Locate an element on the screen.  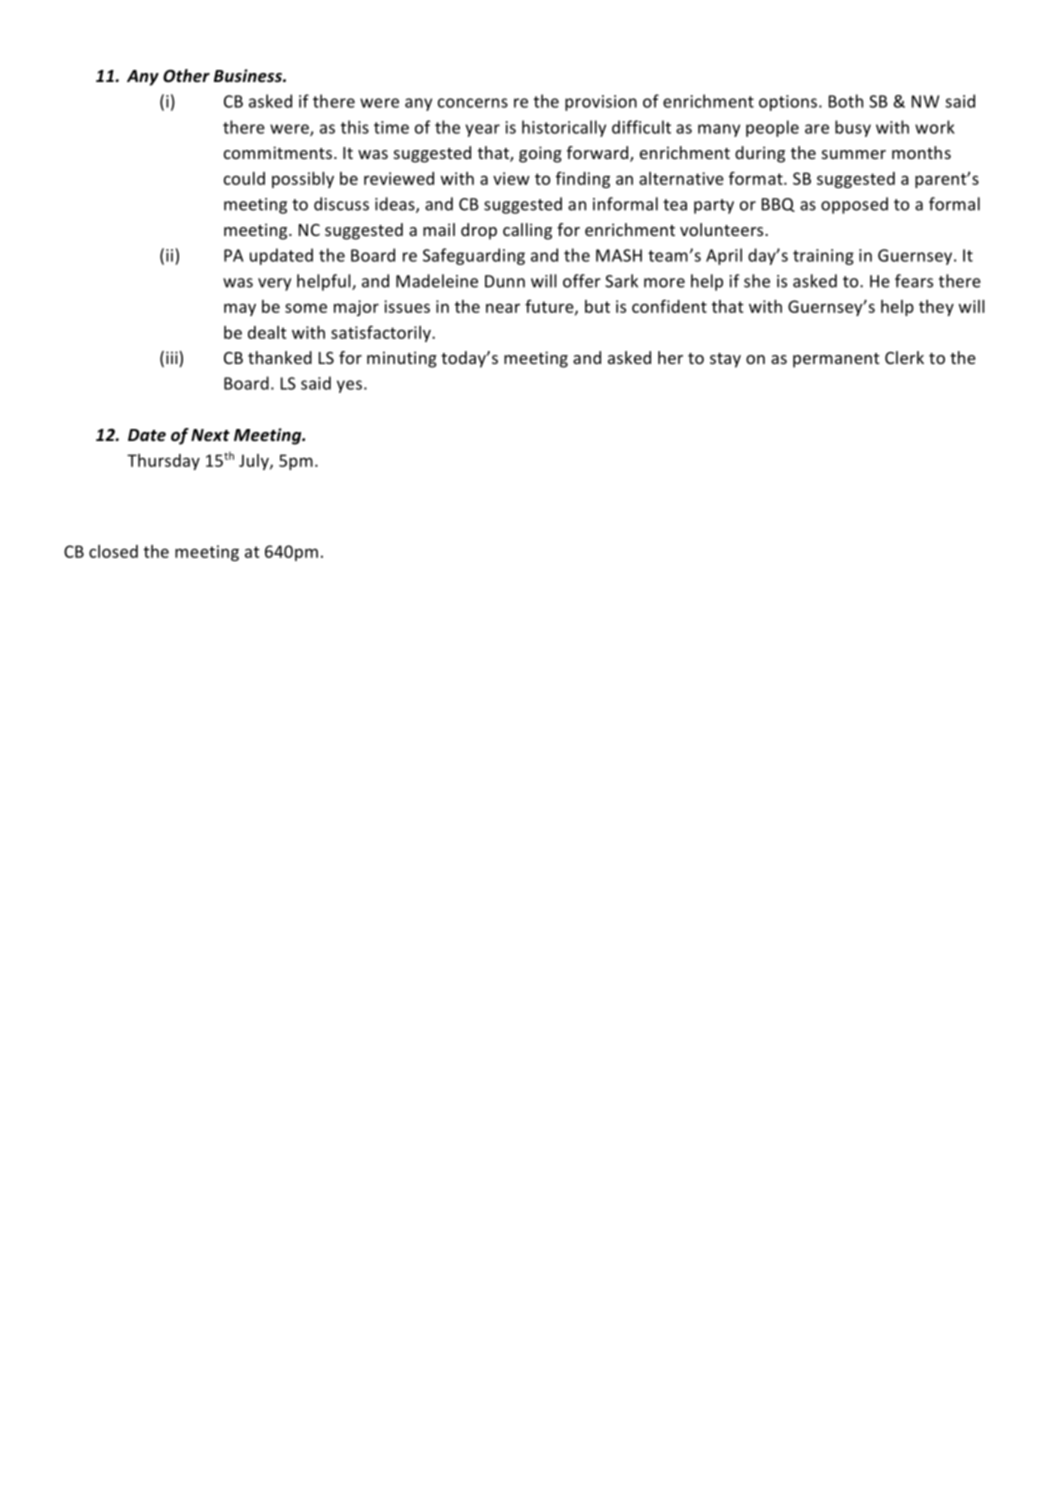
near is located at coordinates (503, 308).
